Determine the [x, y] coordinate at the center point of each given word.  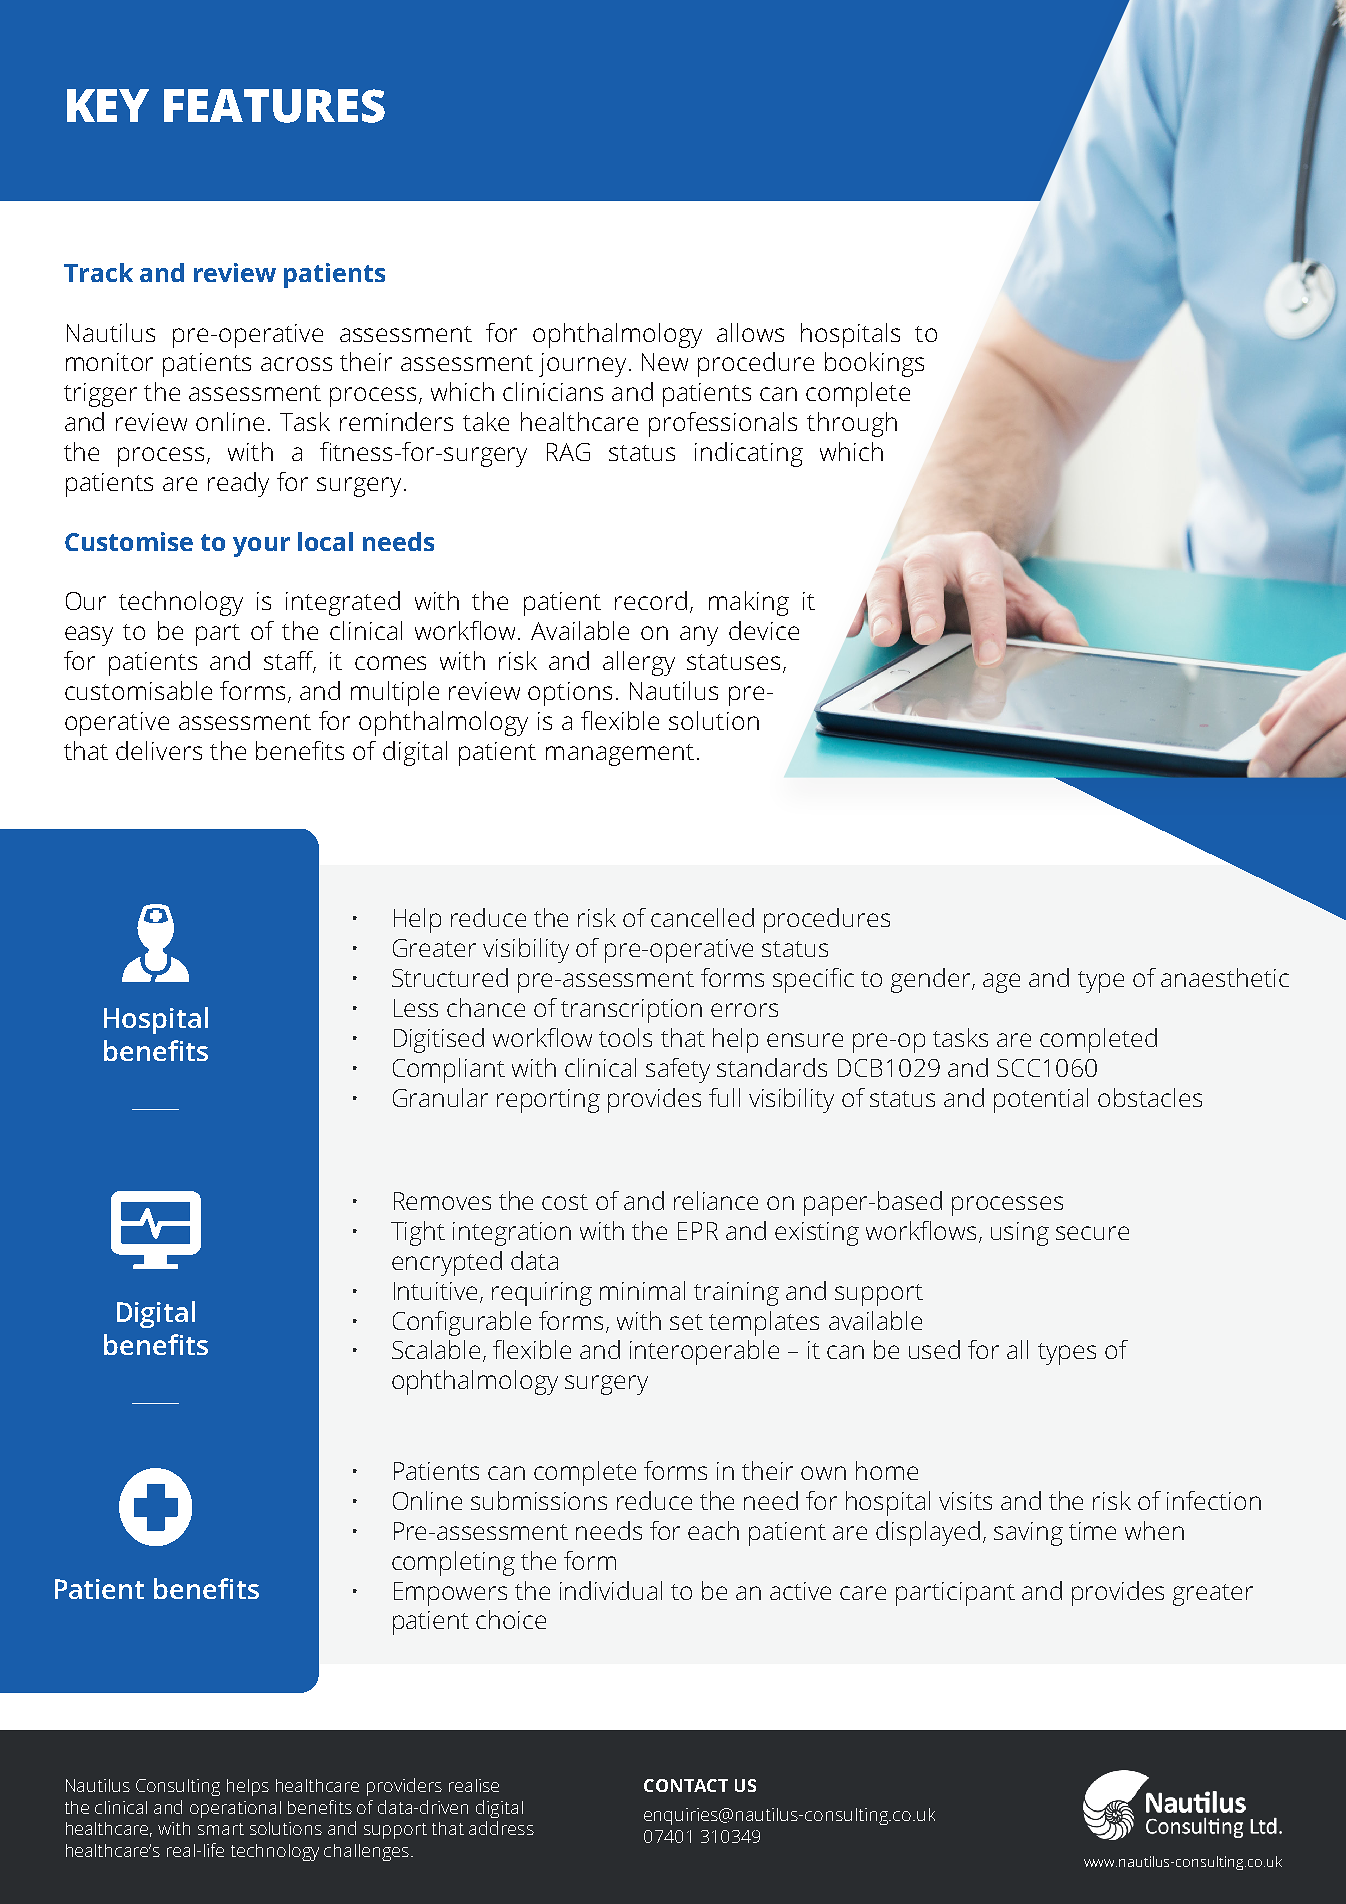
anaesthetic [1225, 977]
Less [416, 1008]
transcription [631, 1011]
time [1092, 1531]
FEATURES [274, 106]
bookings [874, 364]
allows [750, 332]
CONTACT [686, 1785]
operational [235, 1809]
